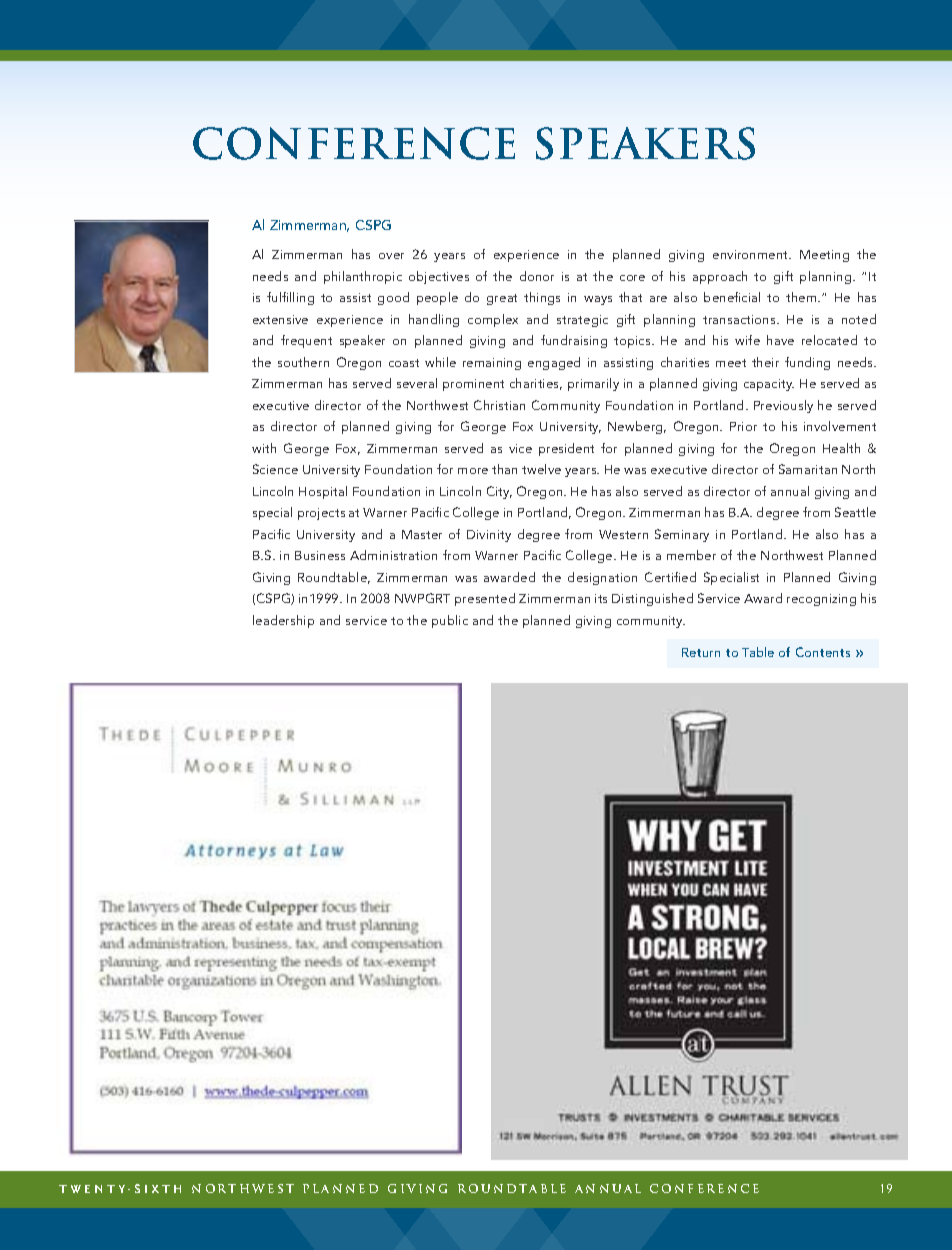  Describe the element at coordinates (303, 362) in the page. I see `southern` at that location.
